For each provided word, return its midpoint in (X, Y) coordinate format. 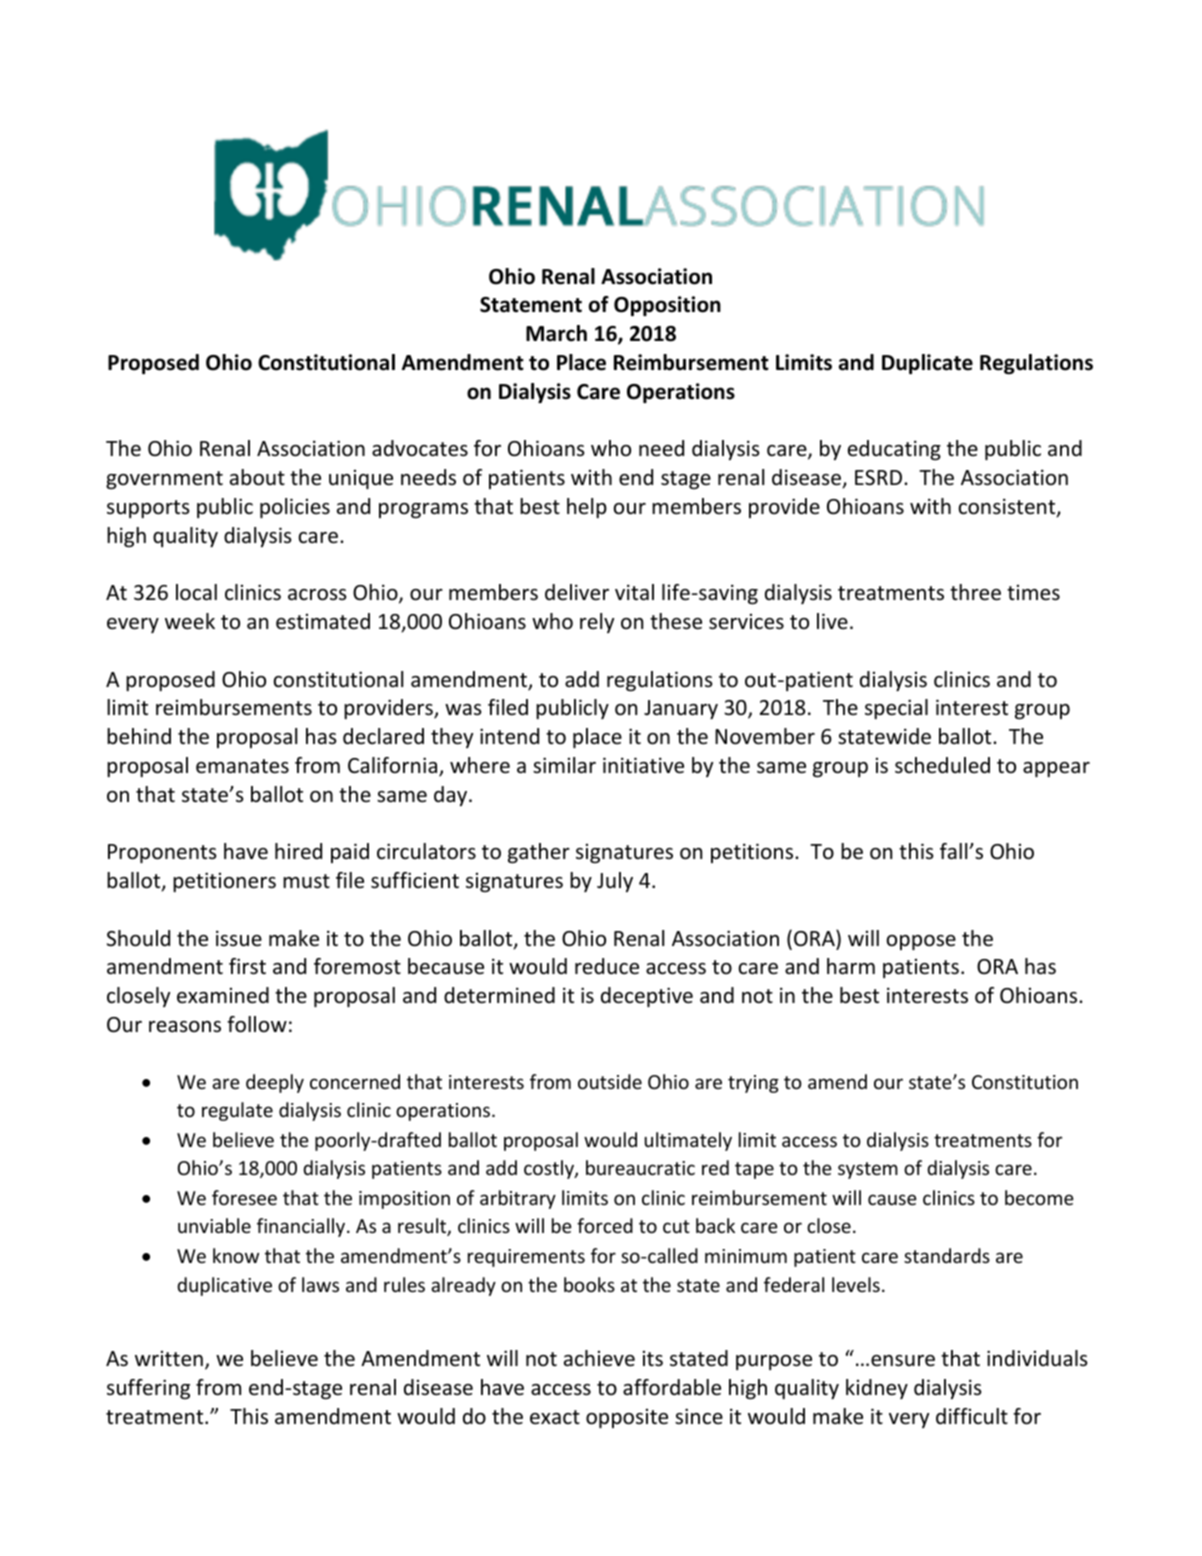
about (257, 477)
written (169, 1359)
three (975, 592)
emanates (242, 766)
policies (295, 508)
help (587, 508)
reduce (607, 966)
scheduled (942, 765)
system (868, 1170)
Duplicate (927, 364)
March (556, 333)
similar (564, 765)
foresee (244, 1197)
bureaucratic (640, 1167)
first (247, 966)
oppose (921, 942)
